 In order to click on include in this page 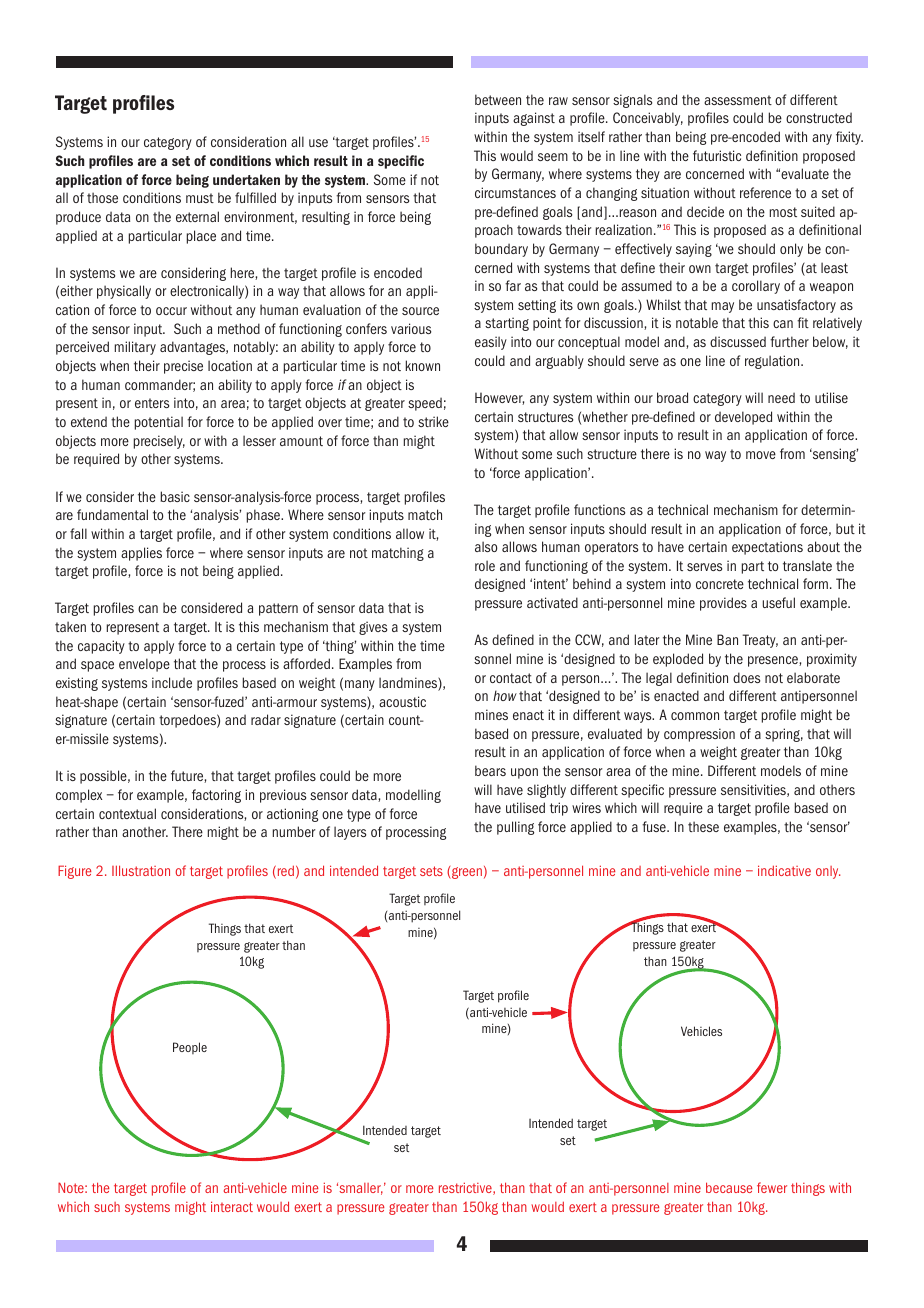, I will do `click(172, 682)`.
